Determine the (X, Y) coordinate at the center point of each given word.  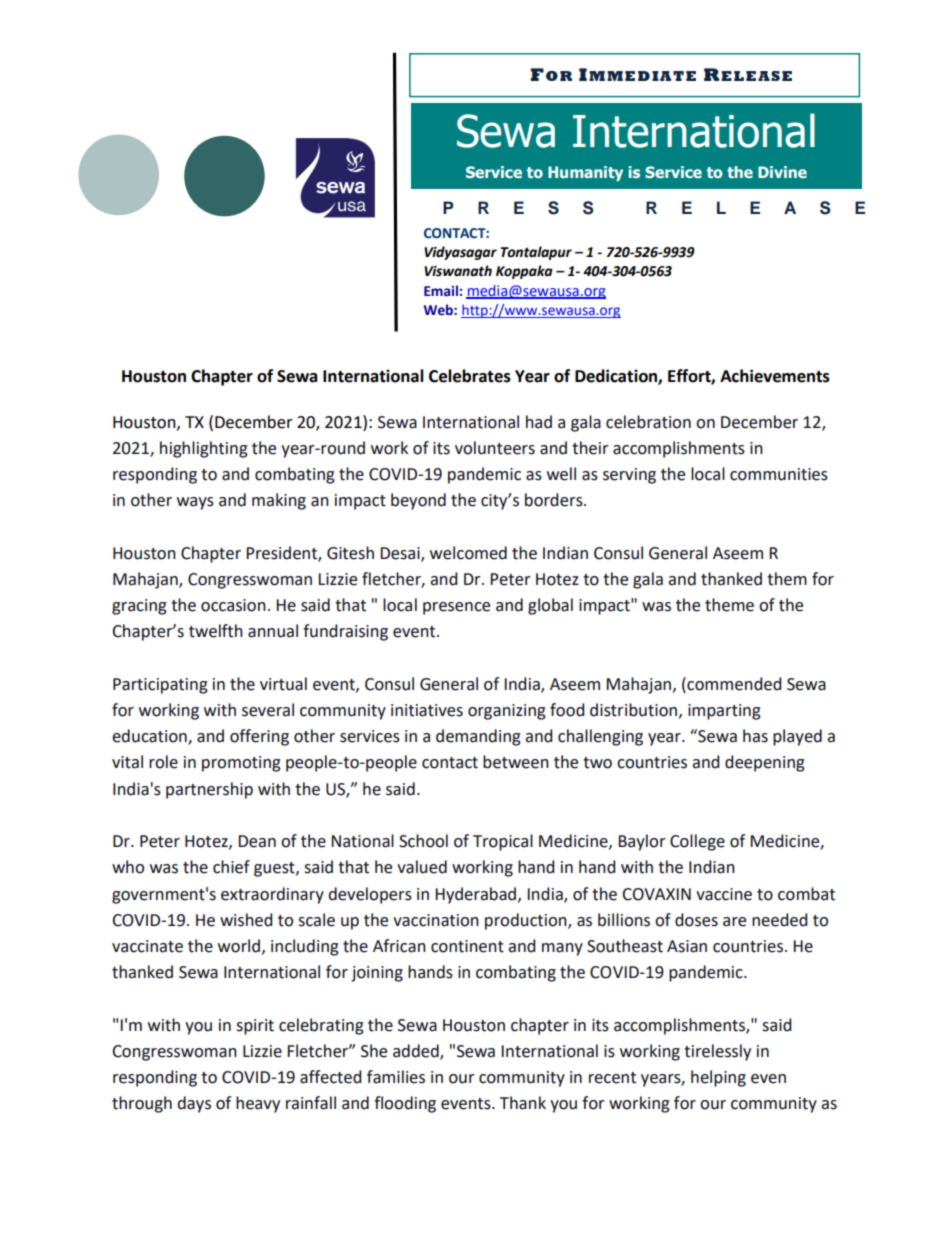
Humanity (585, 173)
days (194, 1104)
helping (718, 1078)
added (417, 1052)
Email (441, 291)
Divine (782, 172)
